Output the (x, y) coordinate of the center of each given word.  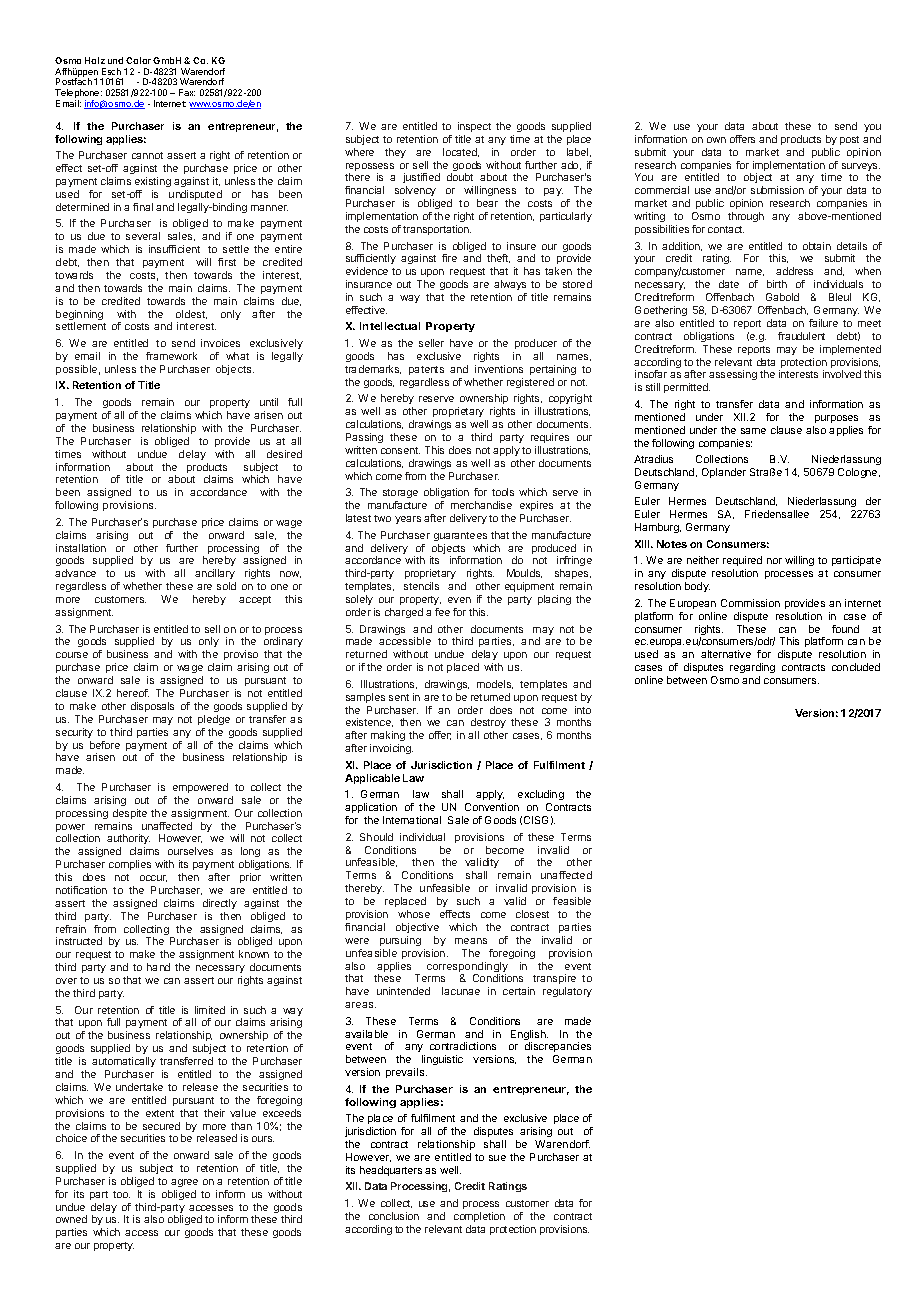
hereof (133, 693)
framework (171, 356)
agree (184, 1183)
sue (497, 1158)
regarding (752, 668)
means (471, 941)
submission (777, 190)
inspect (474, 127)
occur (153, 878)
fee (442, 612)
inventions (499, 369)
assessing (733, 375)
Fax (187, 92)
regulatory (567, 992)
